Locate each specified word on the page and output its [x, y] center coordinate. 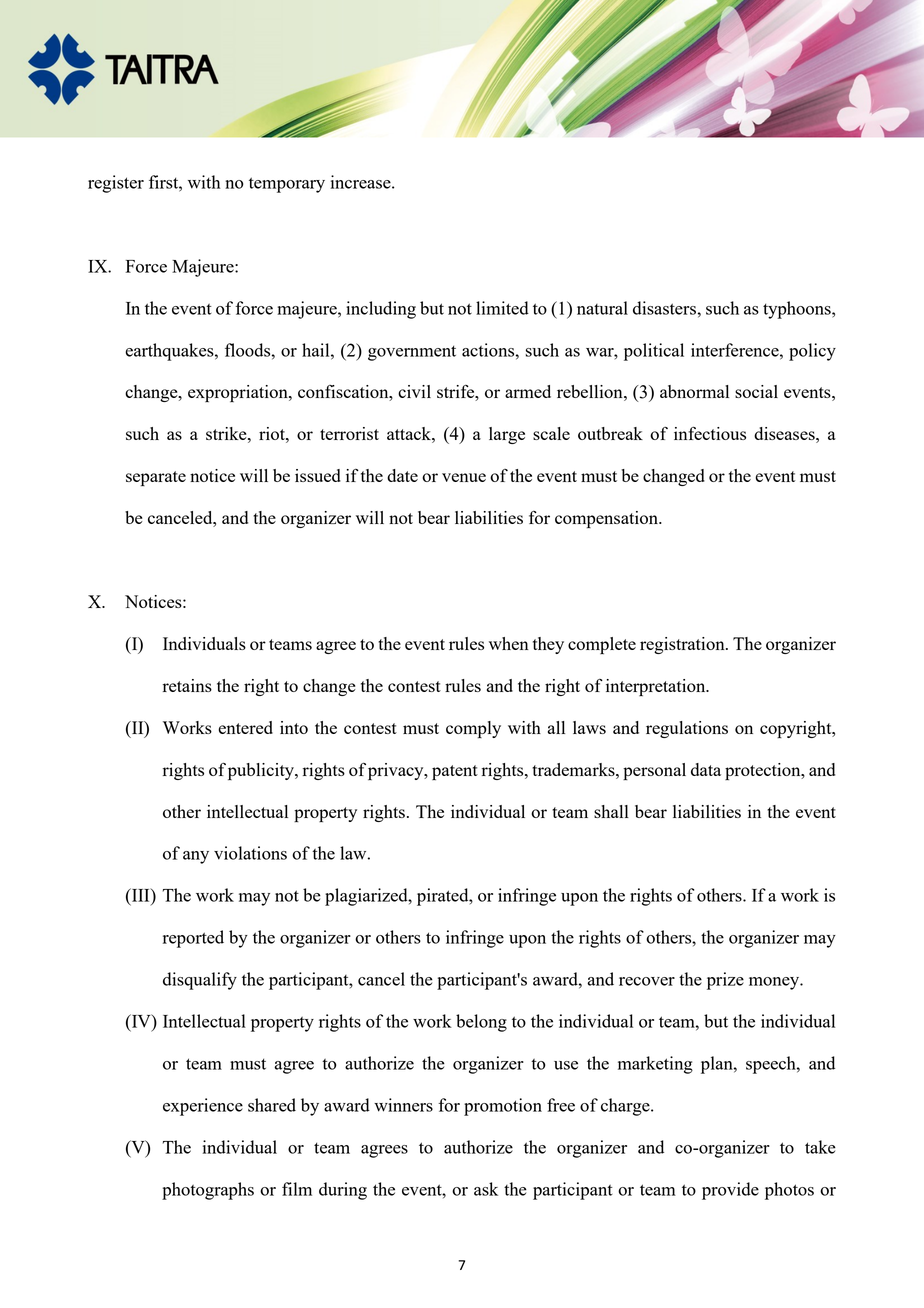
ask [486, 1189]
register [116, 184]
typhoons [798, 310]
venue [464, 477]
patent [455, 772]
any [196, 857]
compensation [607, 519]
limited [502, 308]
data [706, 769]
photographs [208, 1191]
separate [156, 478]
